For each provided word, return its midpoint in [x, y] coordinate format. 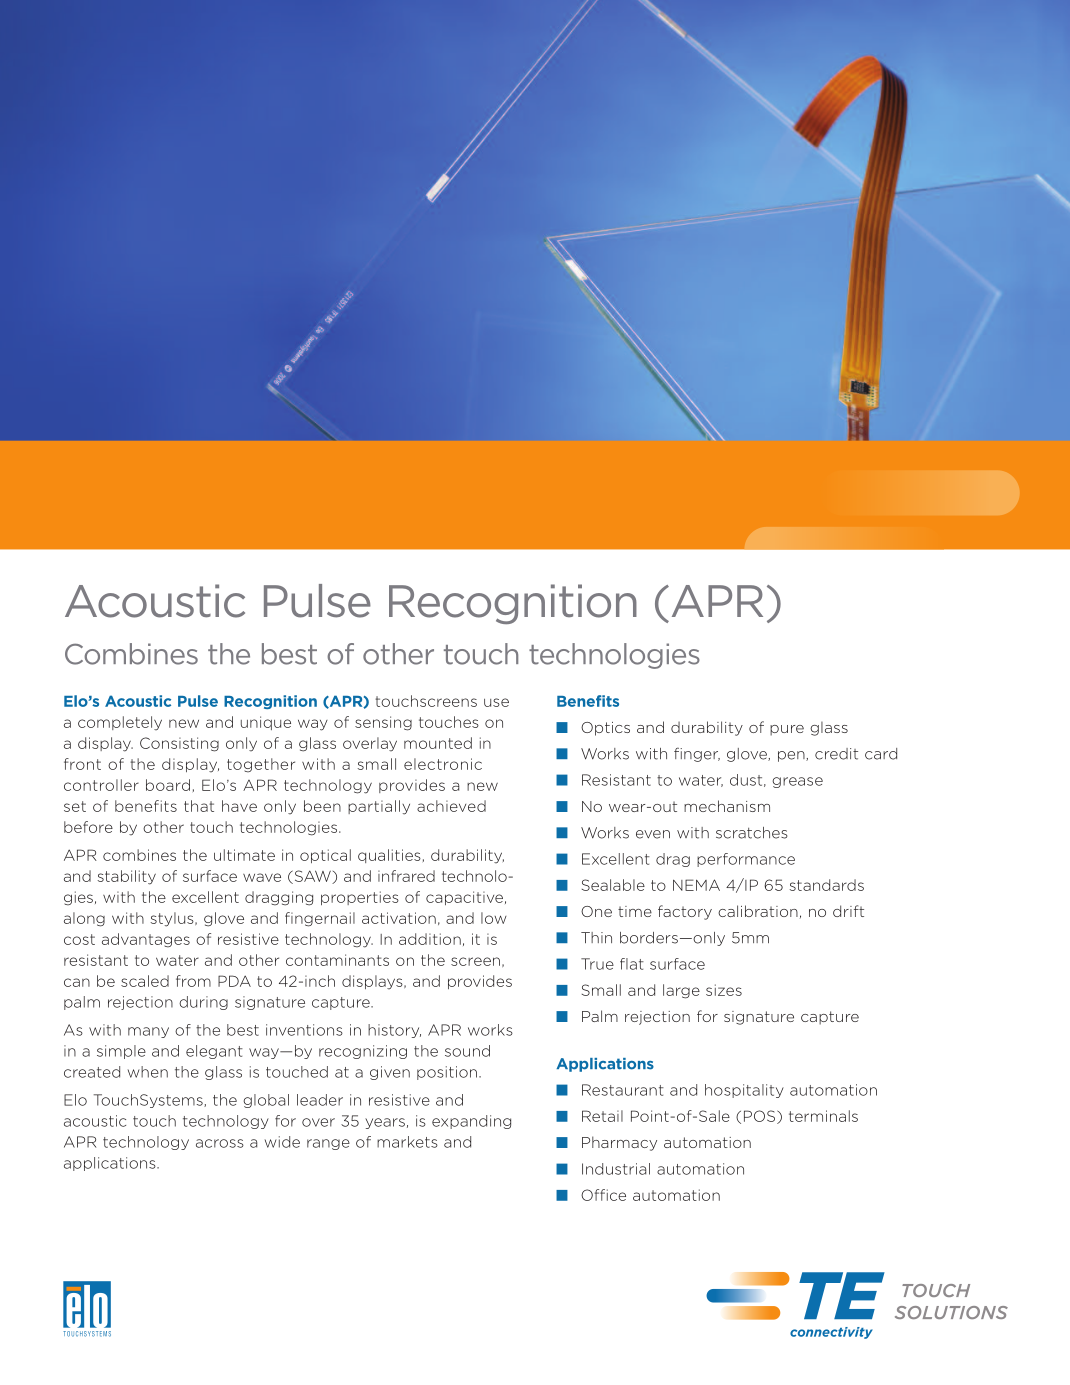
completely [120, 723]
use [496, 702]
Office [603, 1195]
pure [787, 730]
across [220, 1143]
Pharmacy [619, 1143]
